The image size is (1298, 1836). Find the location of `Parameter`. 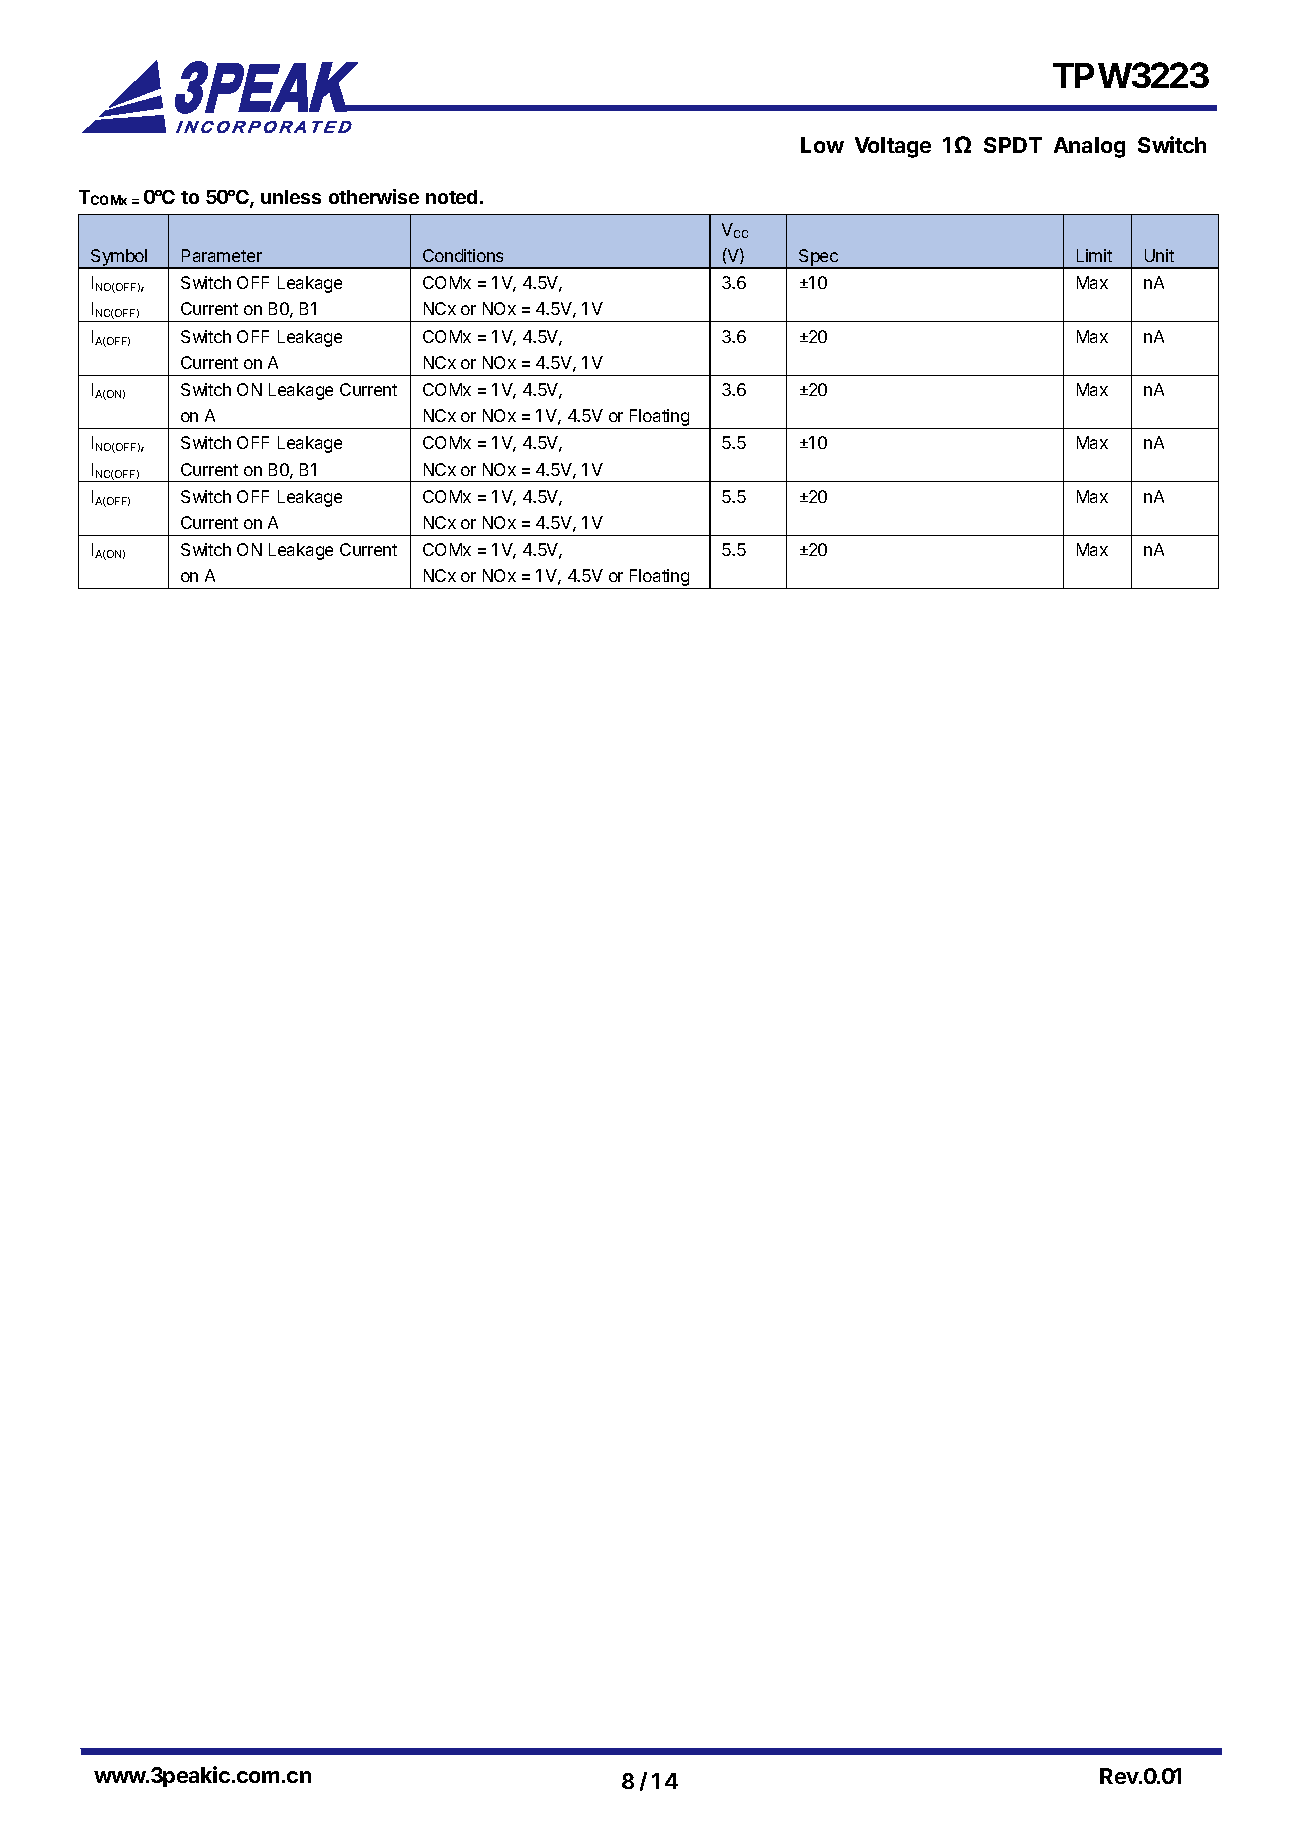

Parameter is located at coordinates (222, 255).
